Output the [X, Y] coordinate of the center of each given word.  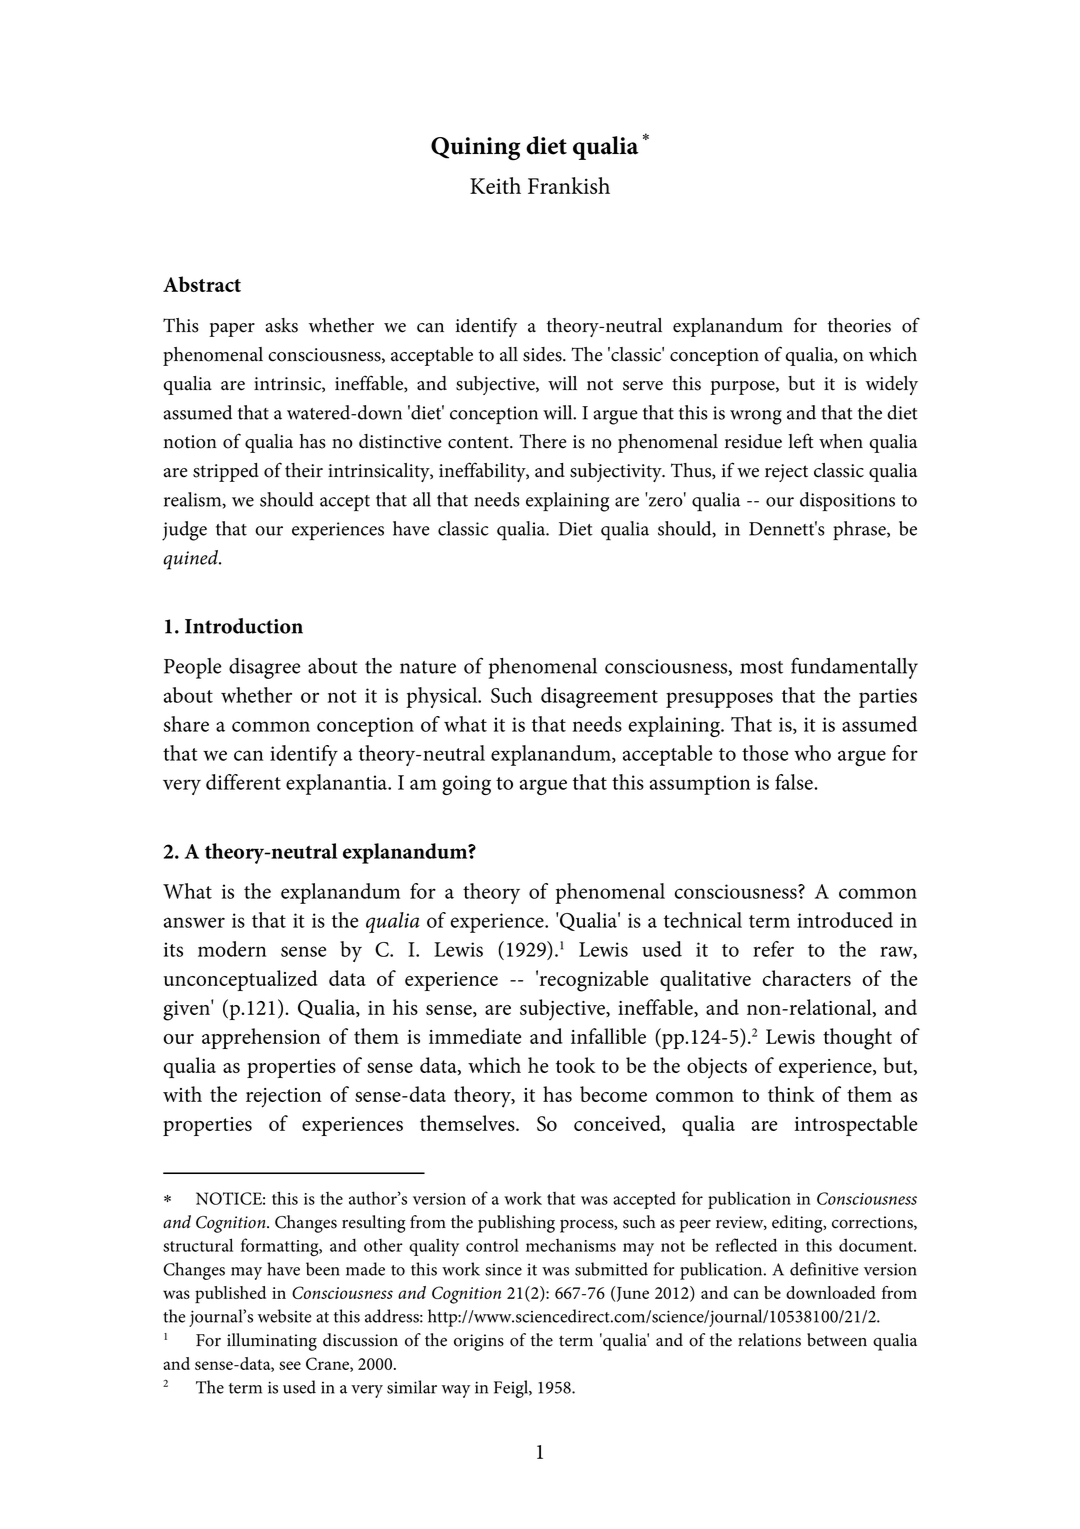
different [243, 782]
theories [859, 325]
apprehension [261, 1038]
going [466, 785]
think [791, 1094]
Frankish [569, 185]
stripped [226, 472]
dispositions [847, 501]
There [543, 441]
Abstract [202, 284]
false [795, 782]
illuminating [272, 1342]
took [576, 1065]
